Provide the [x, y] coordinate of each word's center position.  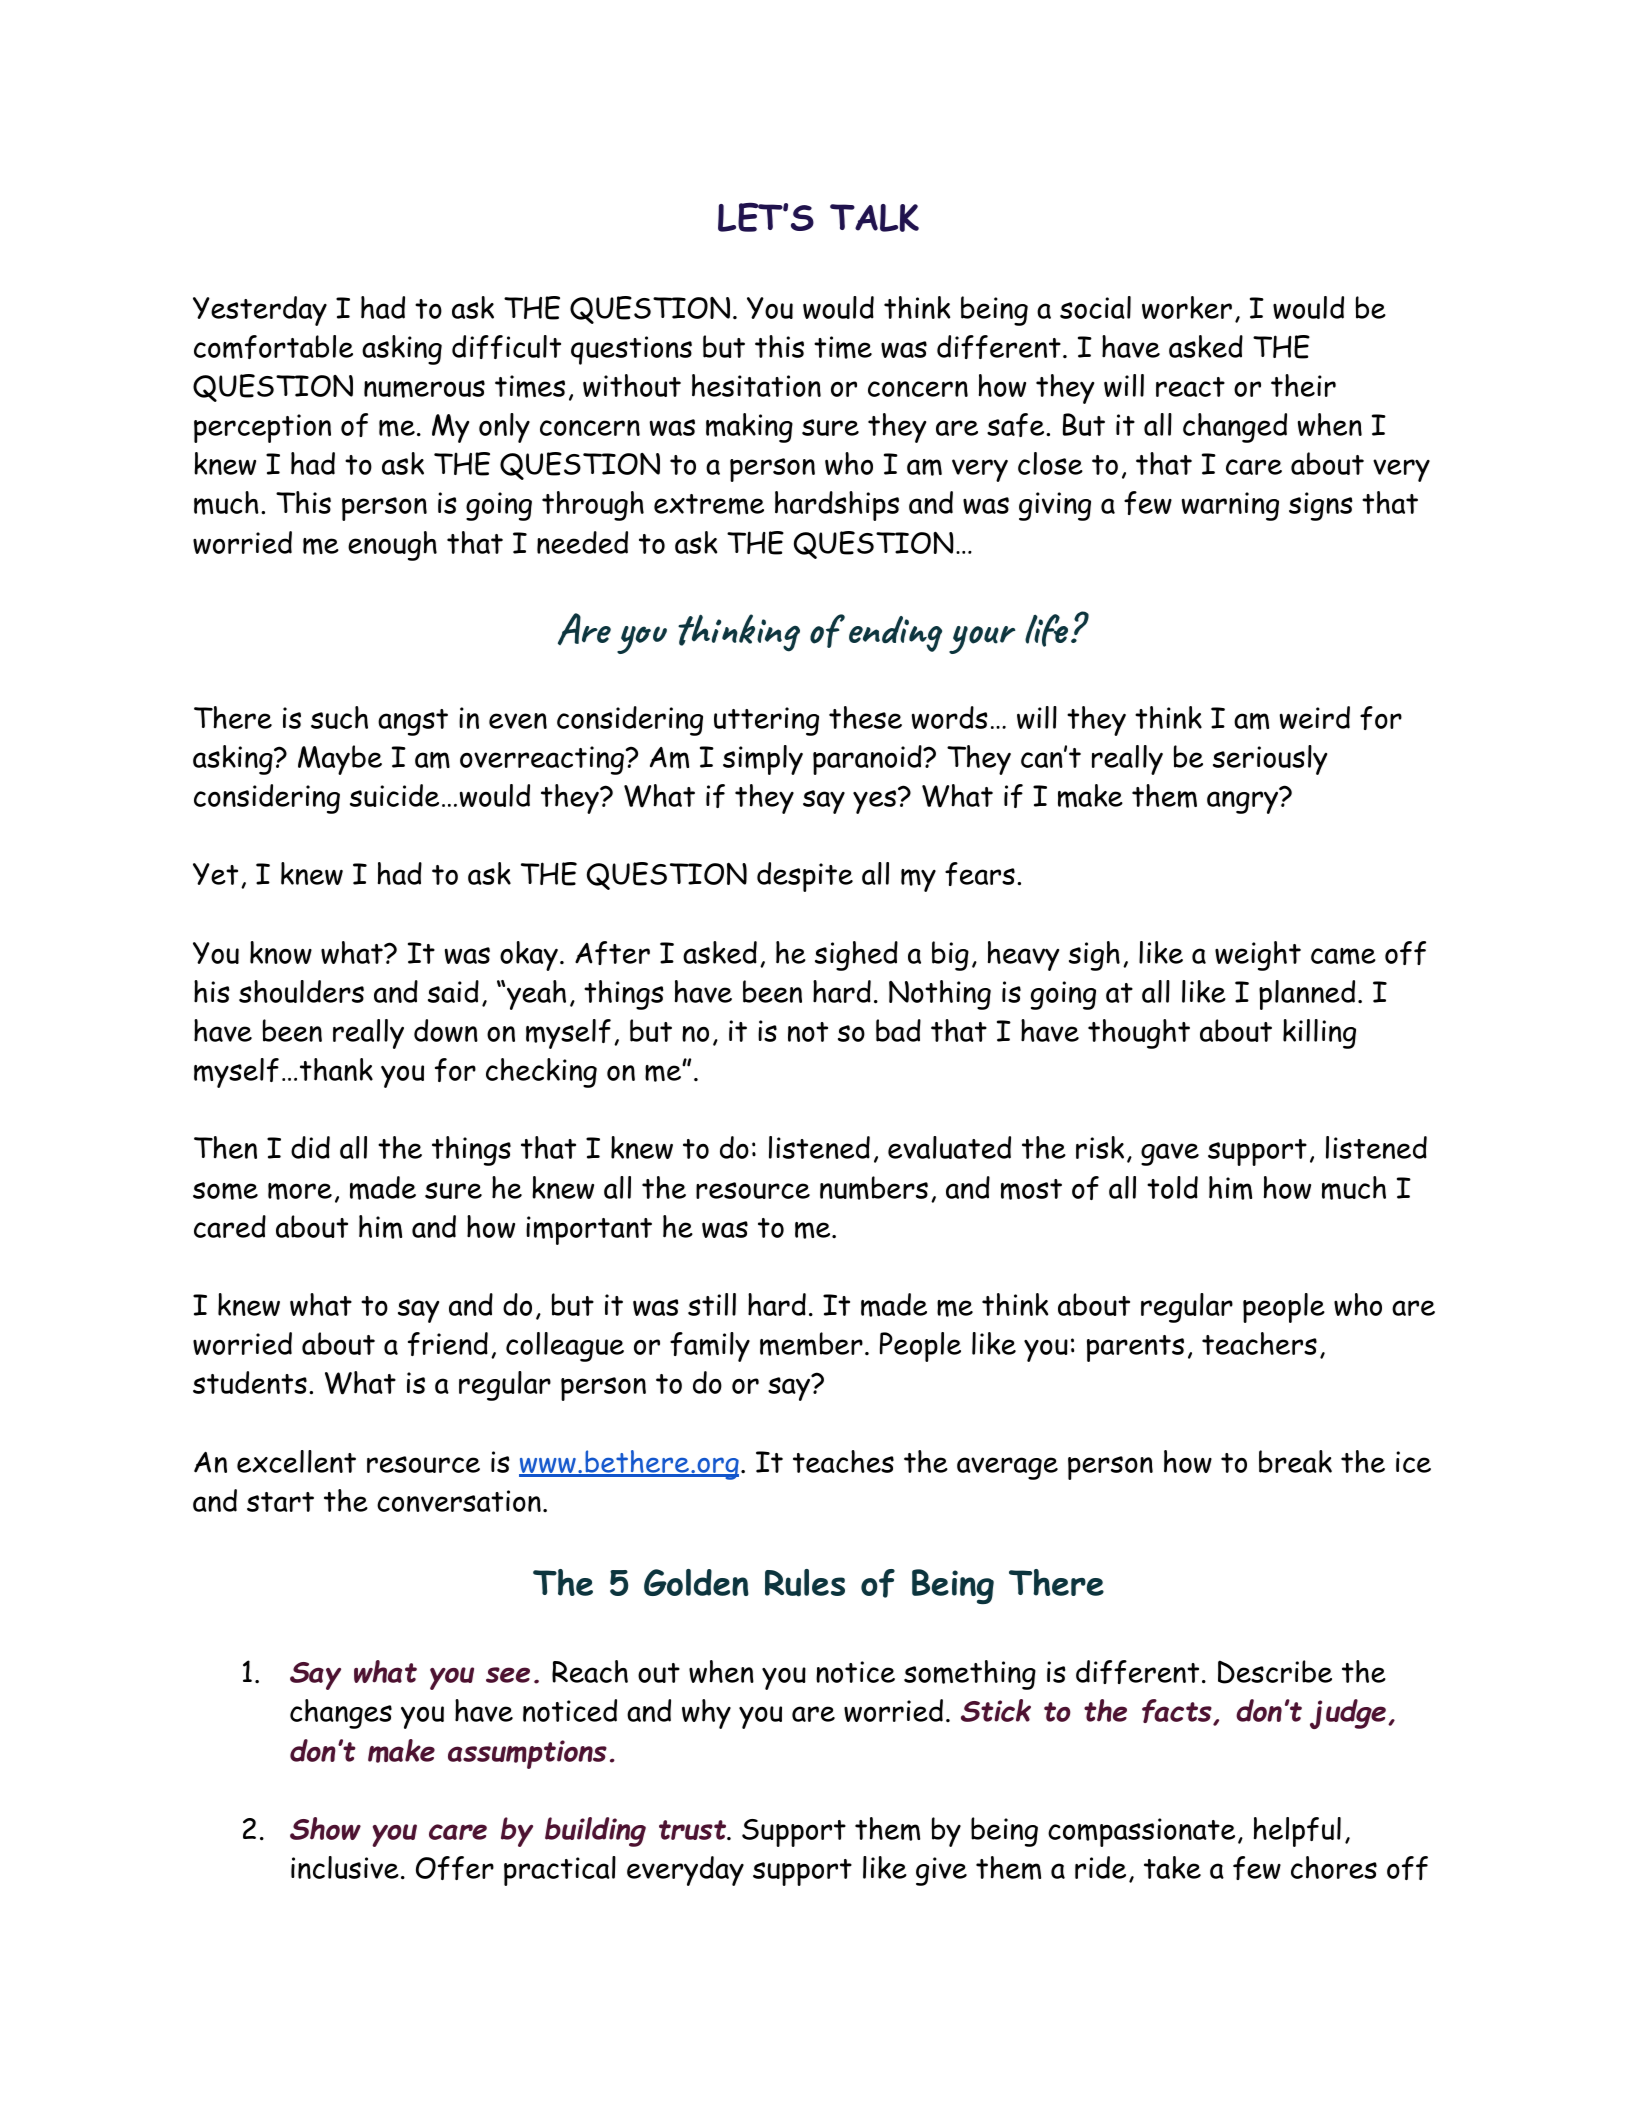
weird [1315, 717]
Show [325, 1828]
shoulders [301, 991]
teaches [843, 1461]
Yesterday [260, 311]
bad [898, 1030]
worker [1187, 307]
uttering [766, 721]
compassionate [1141, 1832]
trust [693, 1830]
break [1295, 1461]
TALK [874, 218]
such [339, 717]
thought [1139, 1034]
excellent [296, 1461]
